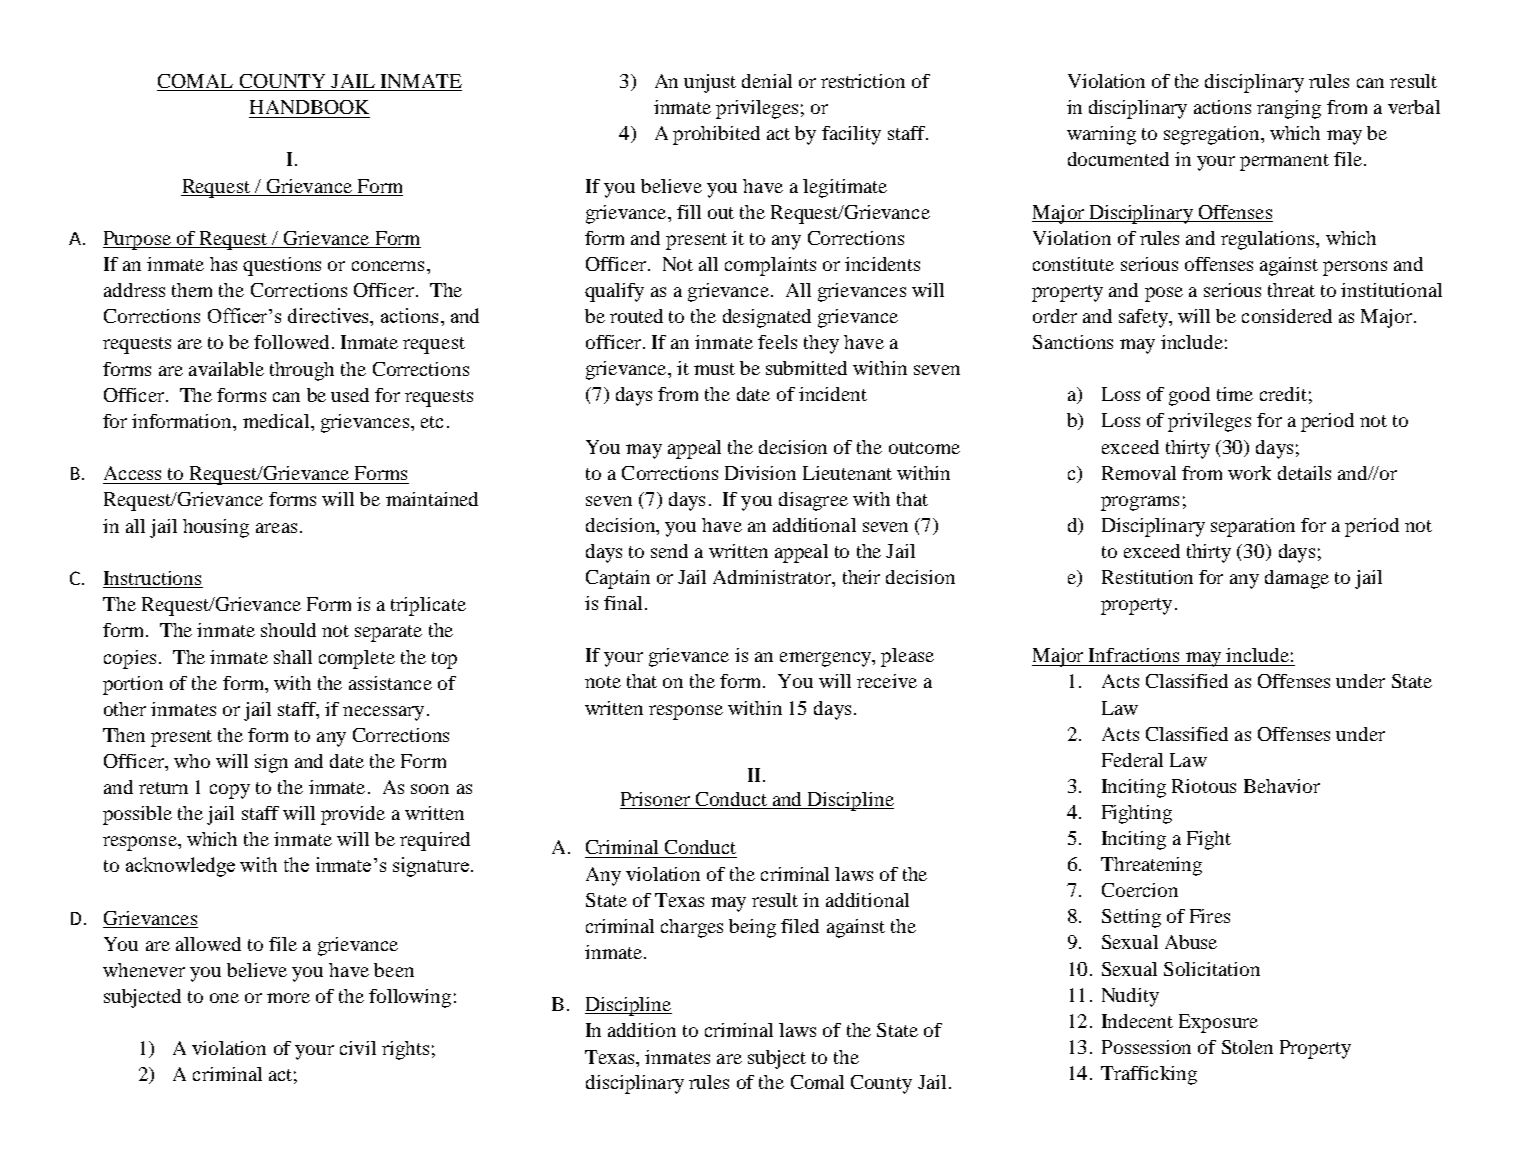  Describe the element at coordinates (752, 928) in the screenshot. I see `being` at that location.
